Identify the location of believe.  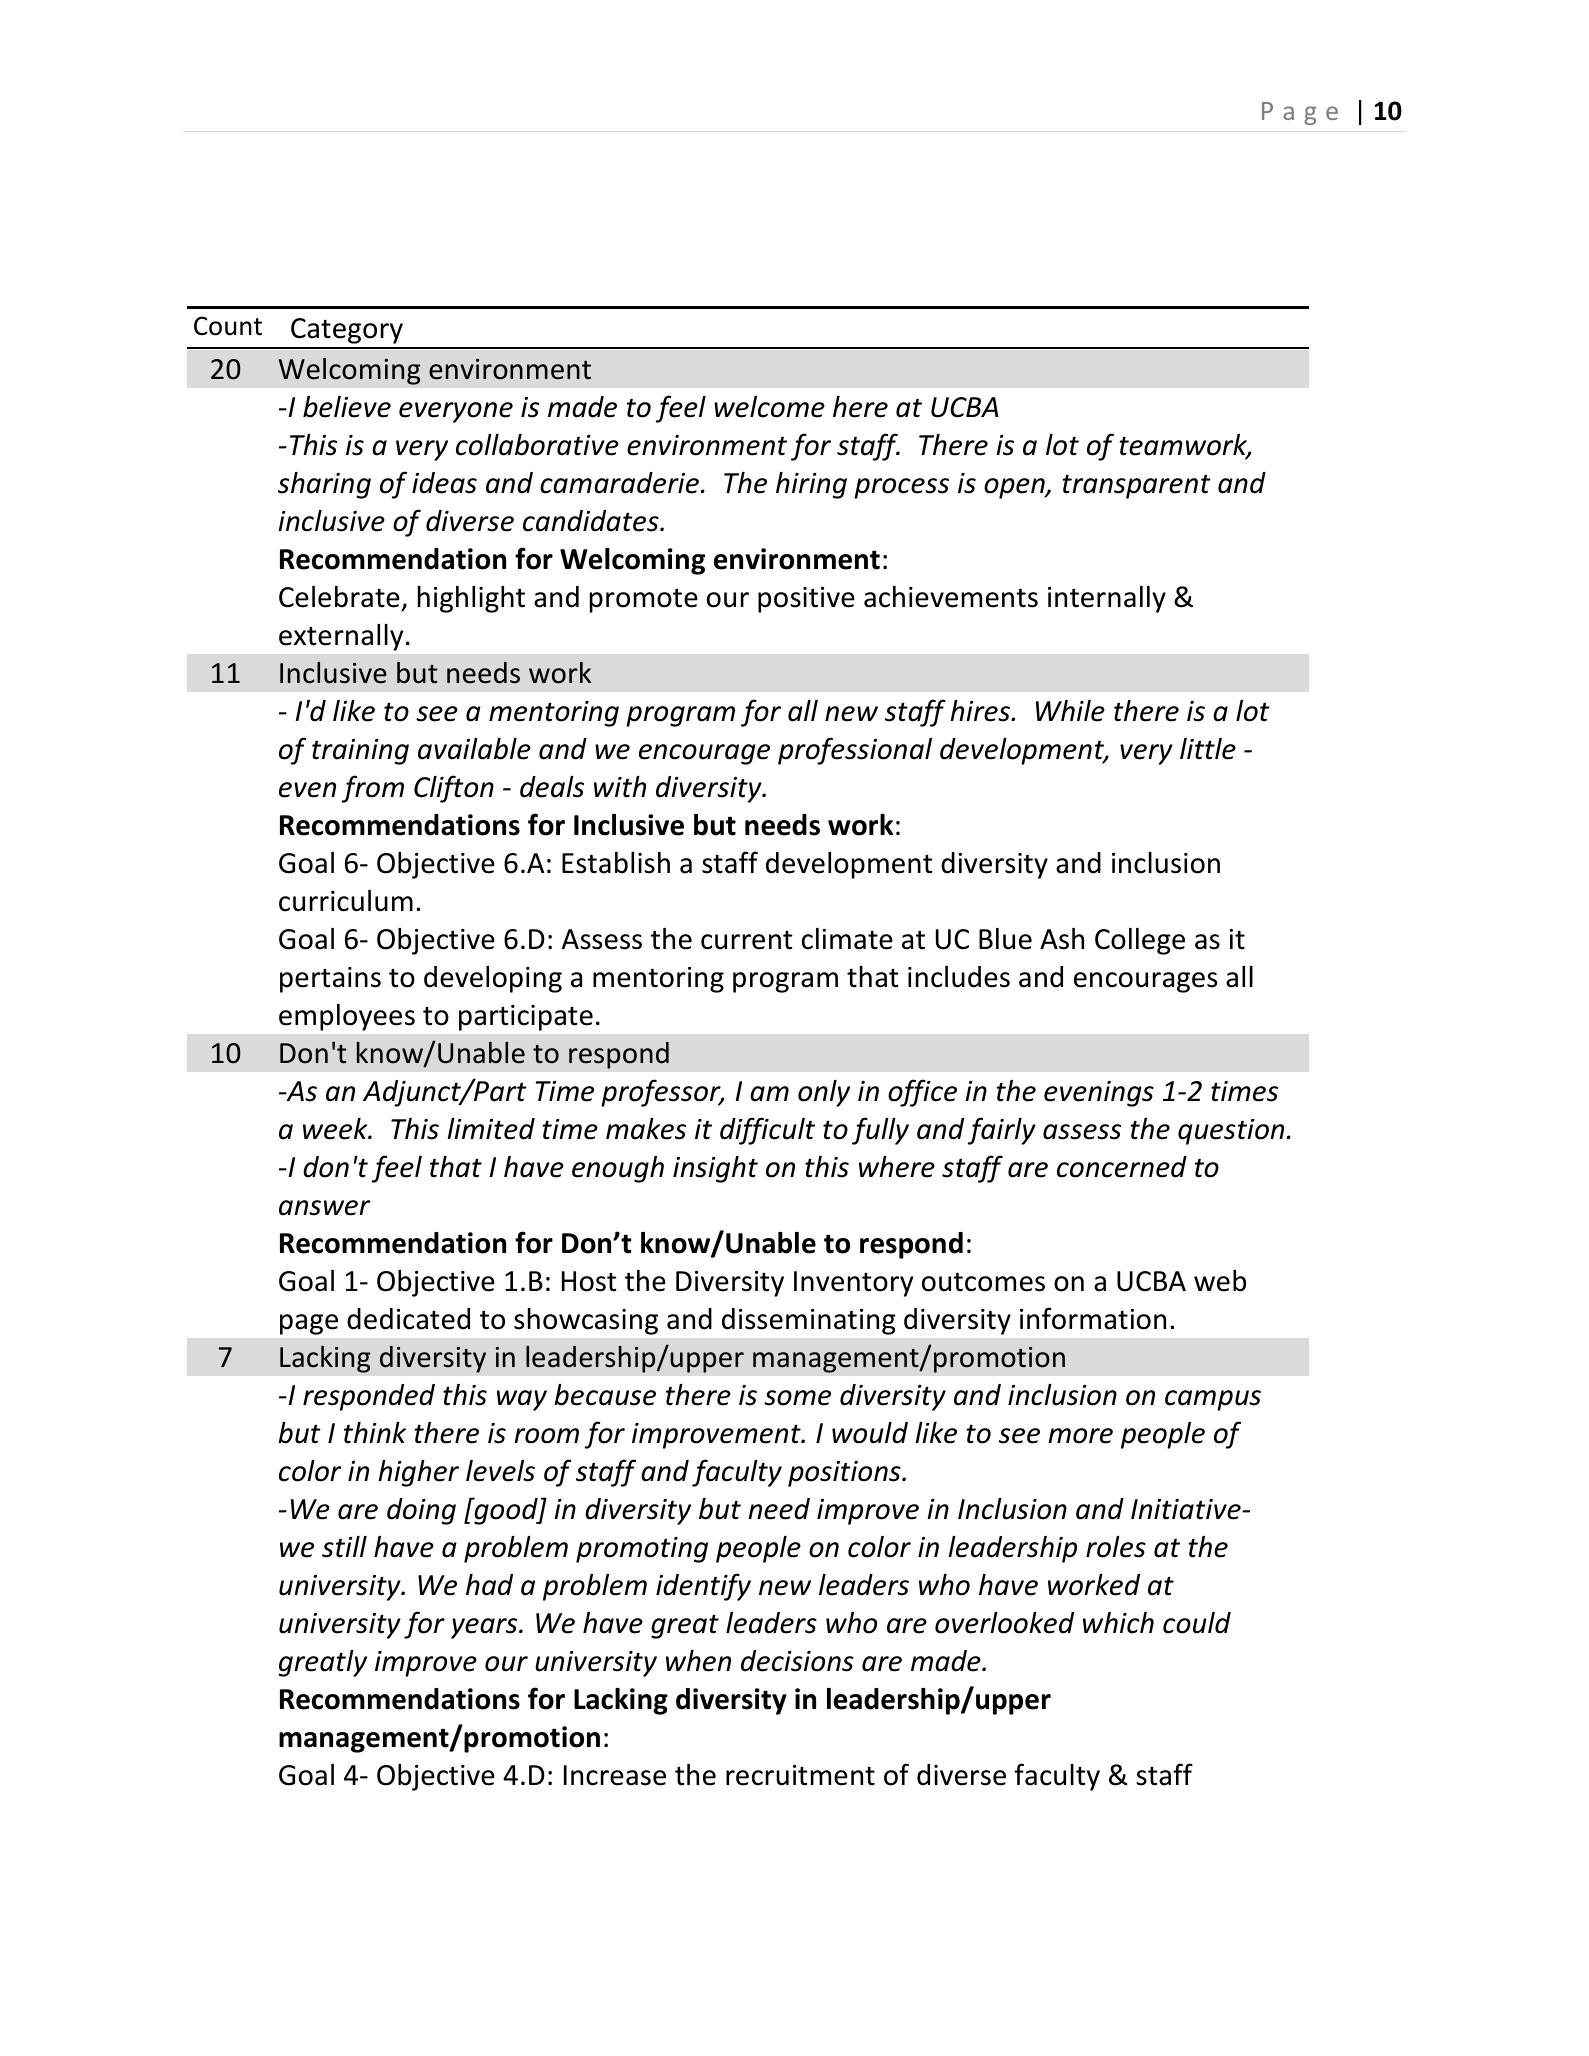
(347, 407).
